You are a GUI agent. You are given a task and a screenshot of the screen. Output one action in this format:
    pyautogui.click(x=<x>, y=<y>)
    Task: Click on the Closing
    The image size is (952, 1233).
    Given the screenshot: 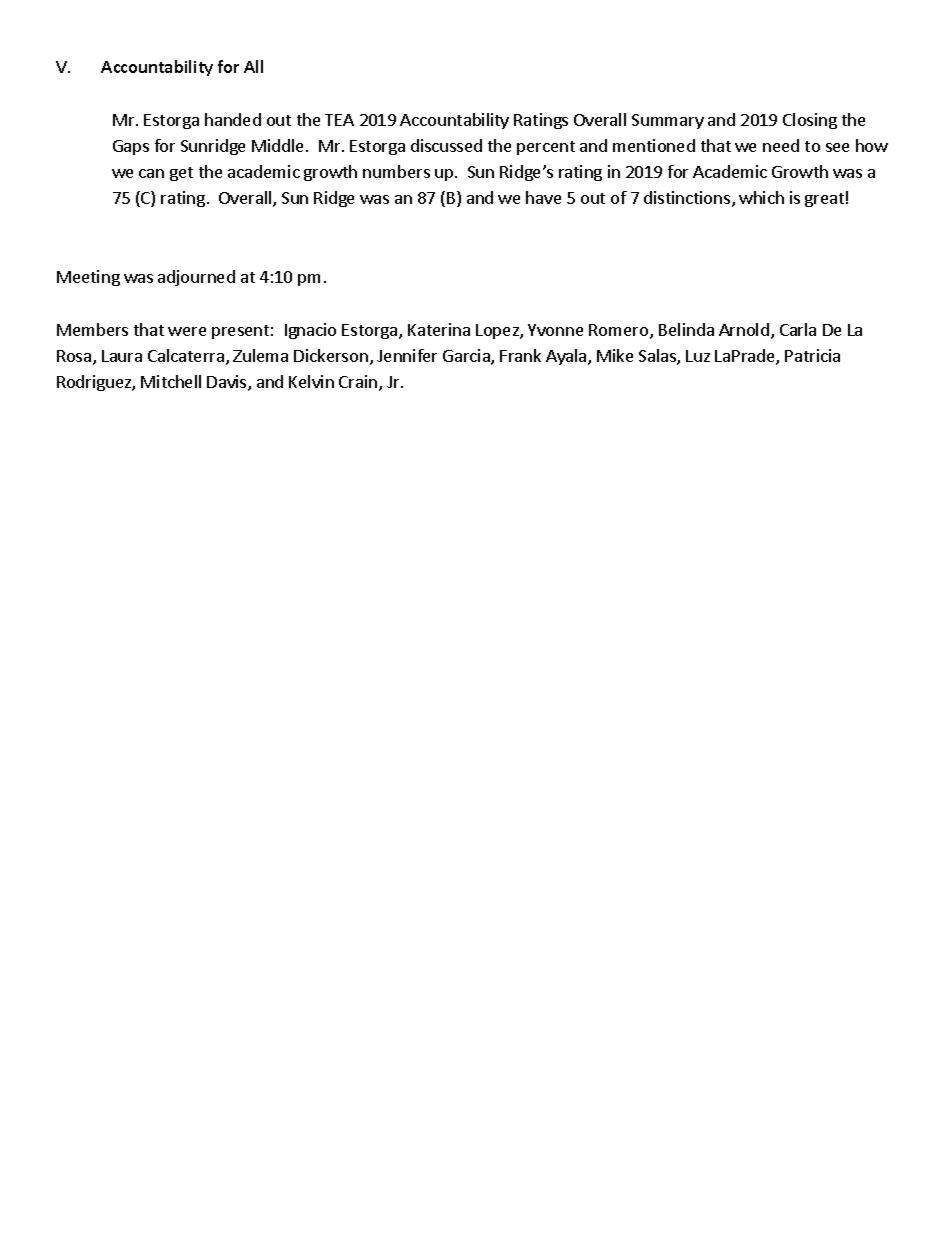 What is the action you would take?
    pyautogui.click(x=810, y=121)
